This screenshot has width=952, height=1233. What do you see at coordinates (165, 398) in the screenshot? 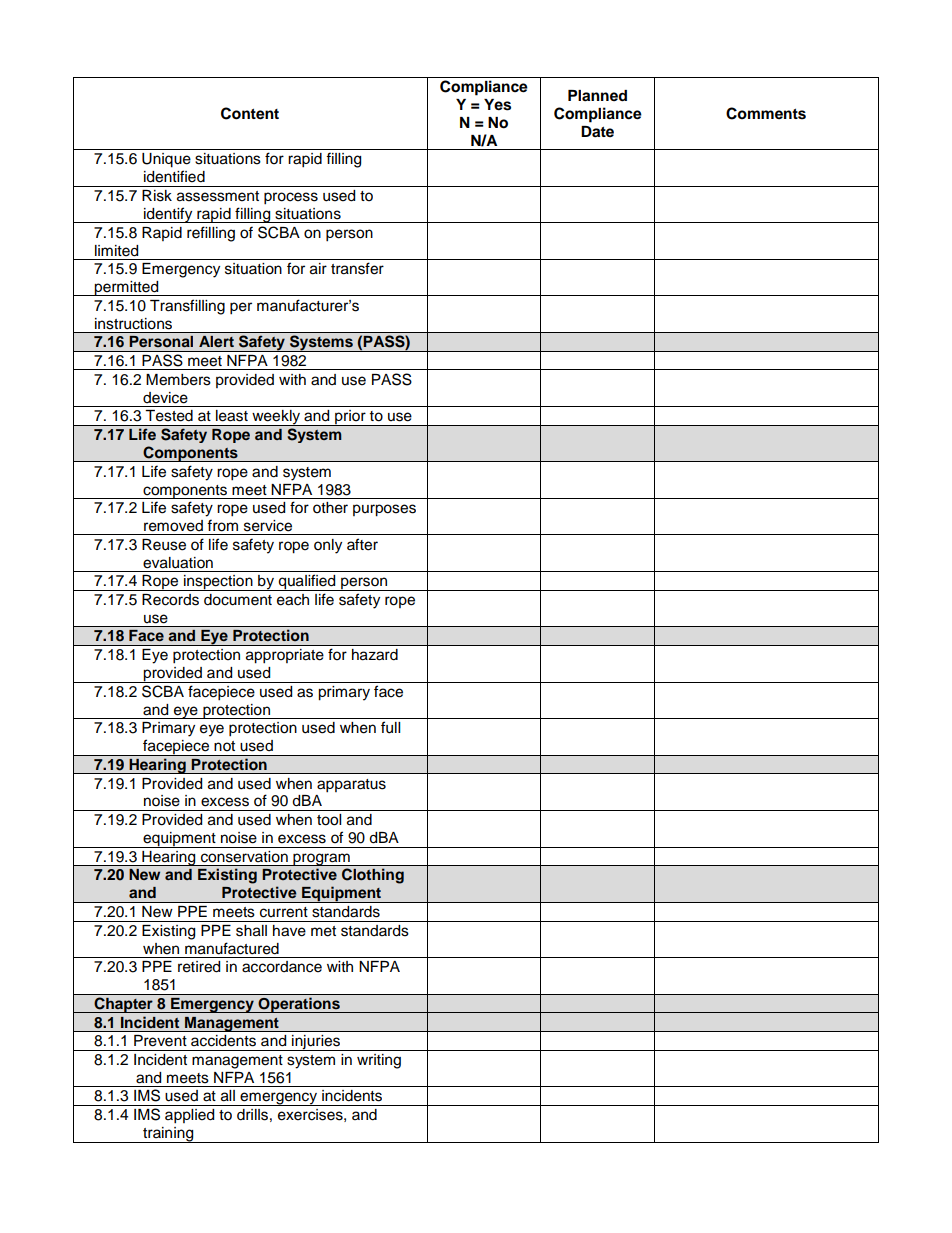
I see `device` at bounding box center [165, 398].
